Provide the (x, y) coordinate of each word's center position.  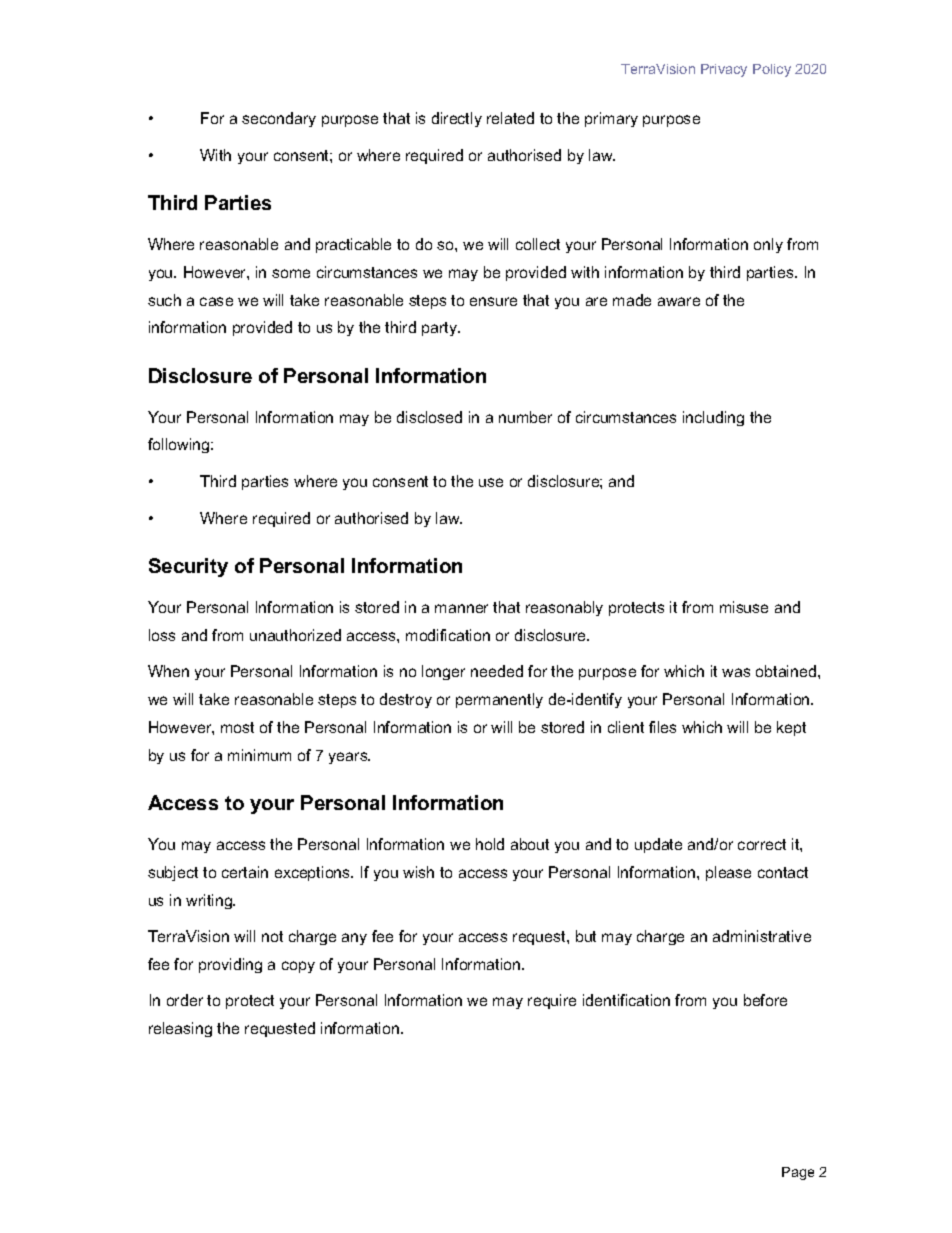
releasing (180, 1029)
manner (461, 608)
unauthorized (295, 635)
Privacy (724, 70)
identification (626, 1000)
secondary (279, 119)
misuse (744, 607)
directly (457, 119)
